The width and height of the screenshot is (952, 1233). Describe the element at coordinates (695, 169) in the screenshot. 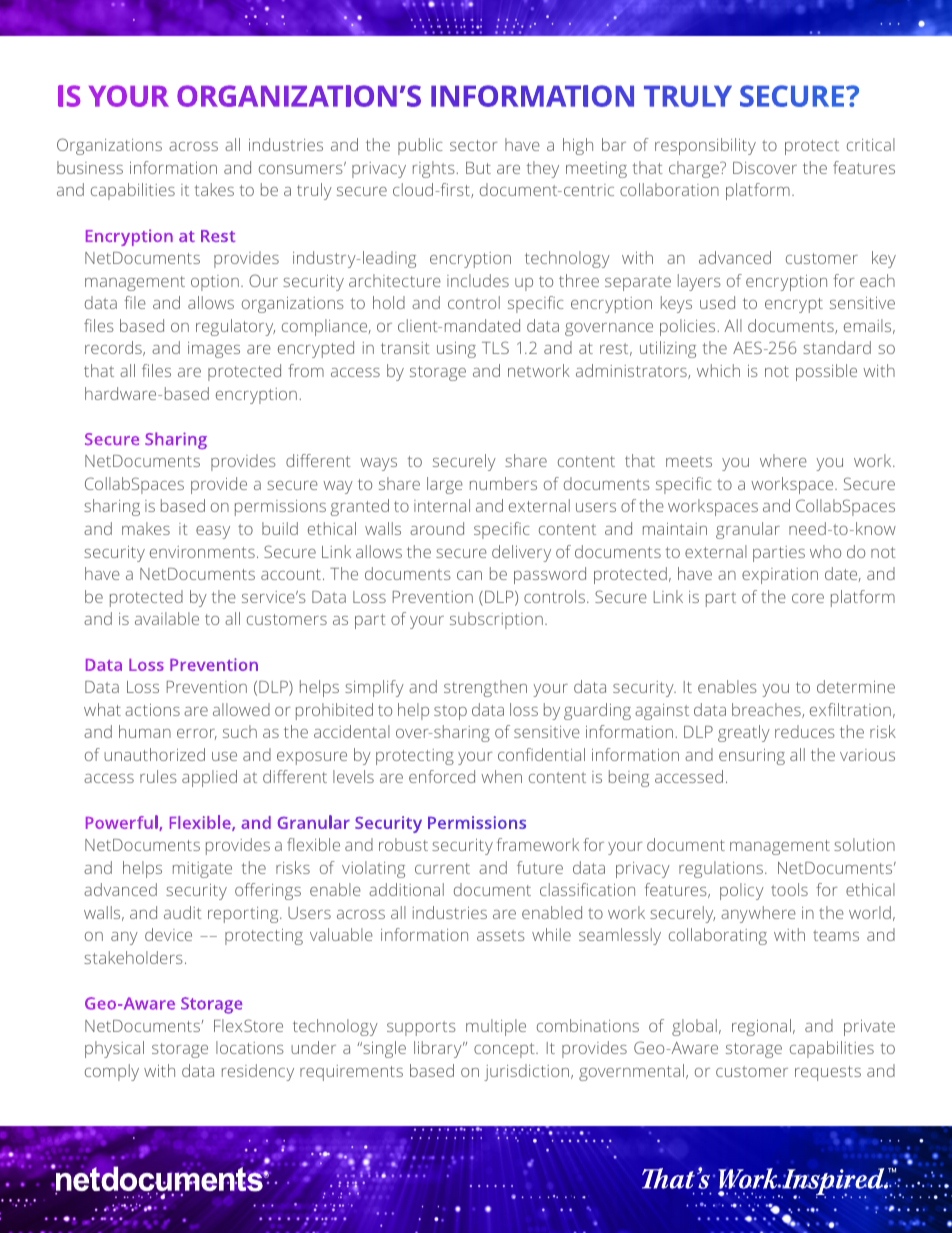

I see `charge` at that location.
